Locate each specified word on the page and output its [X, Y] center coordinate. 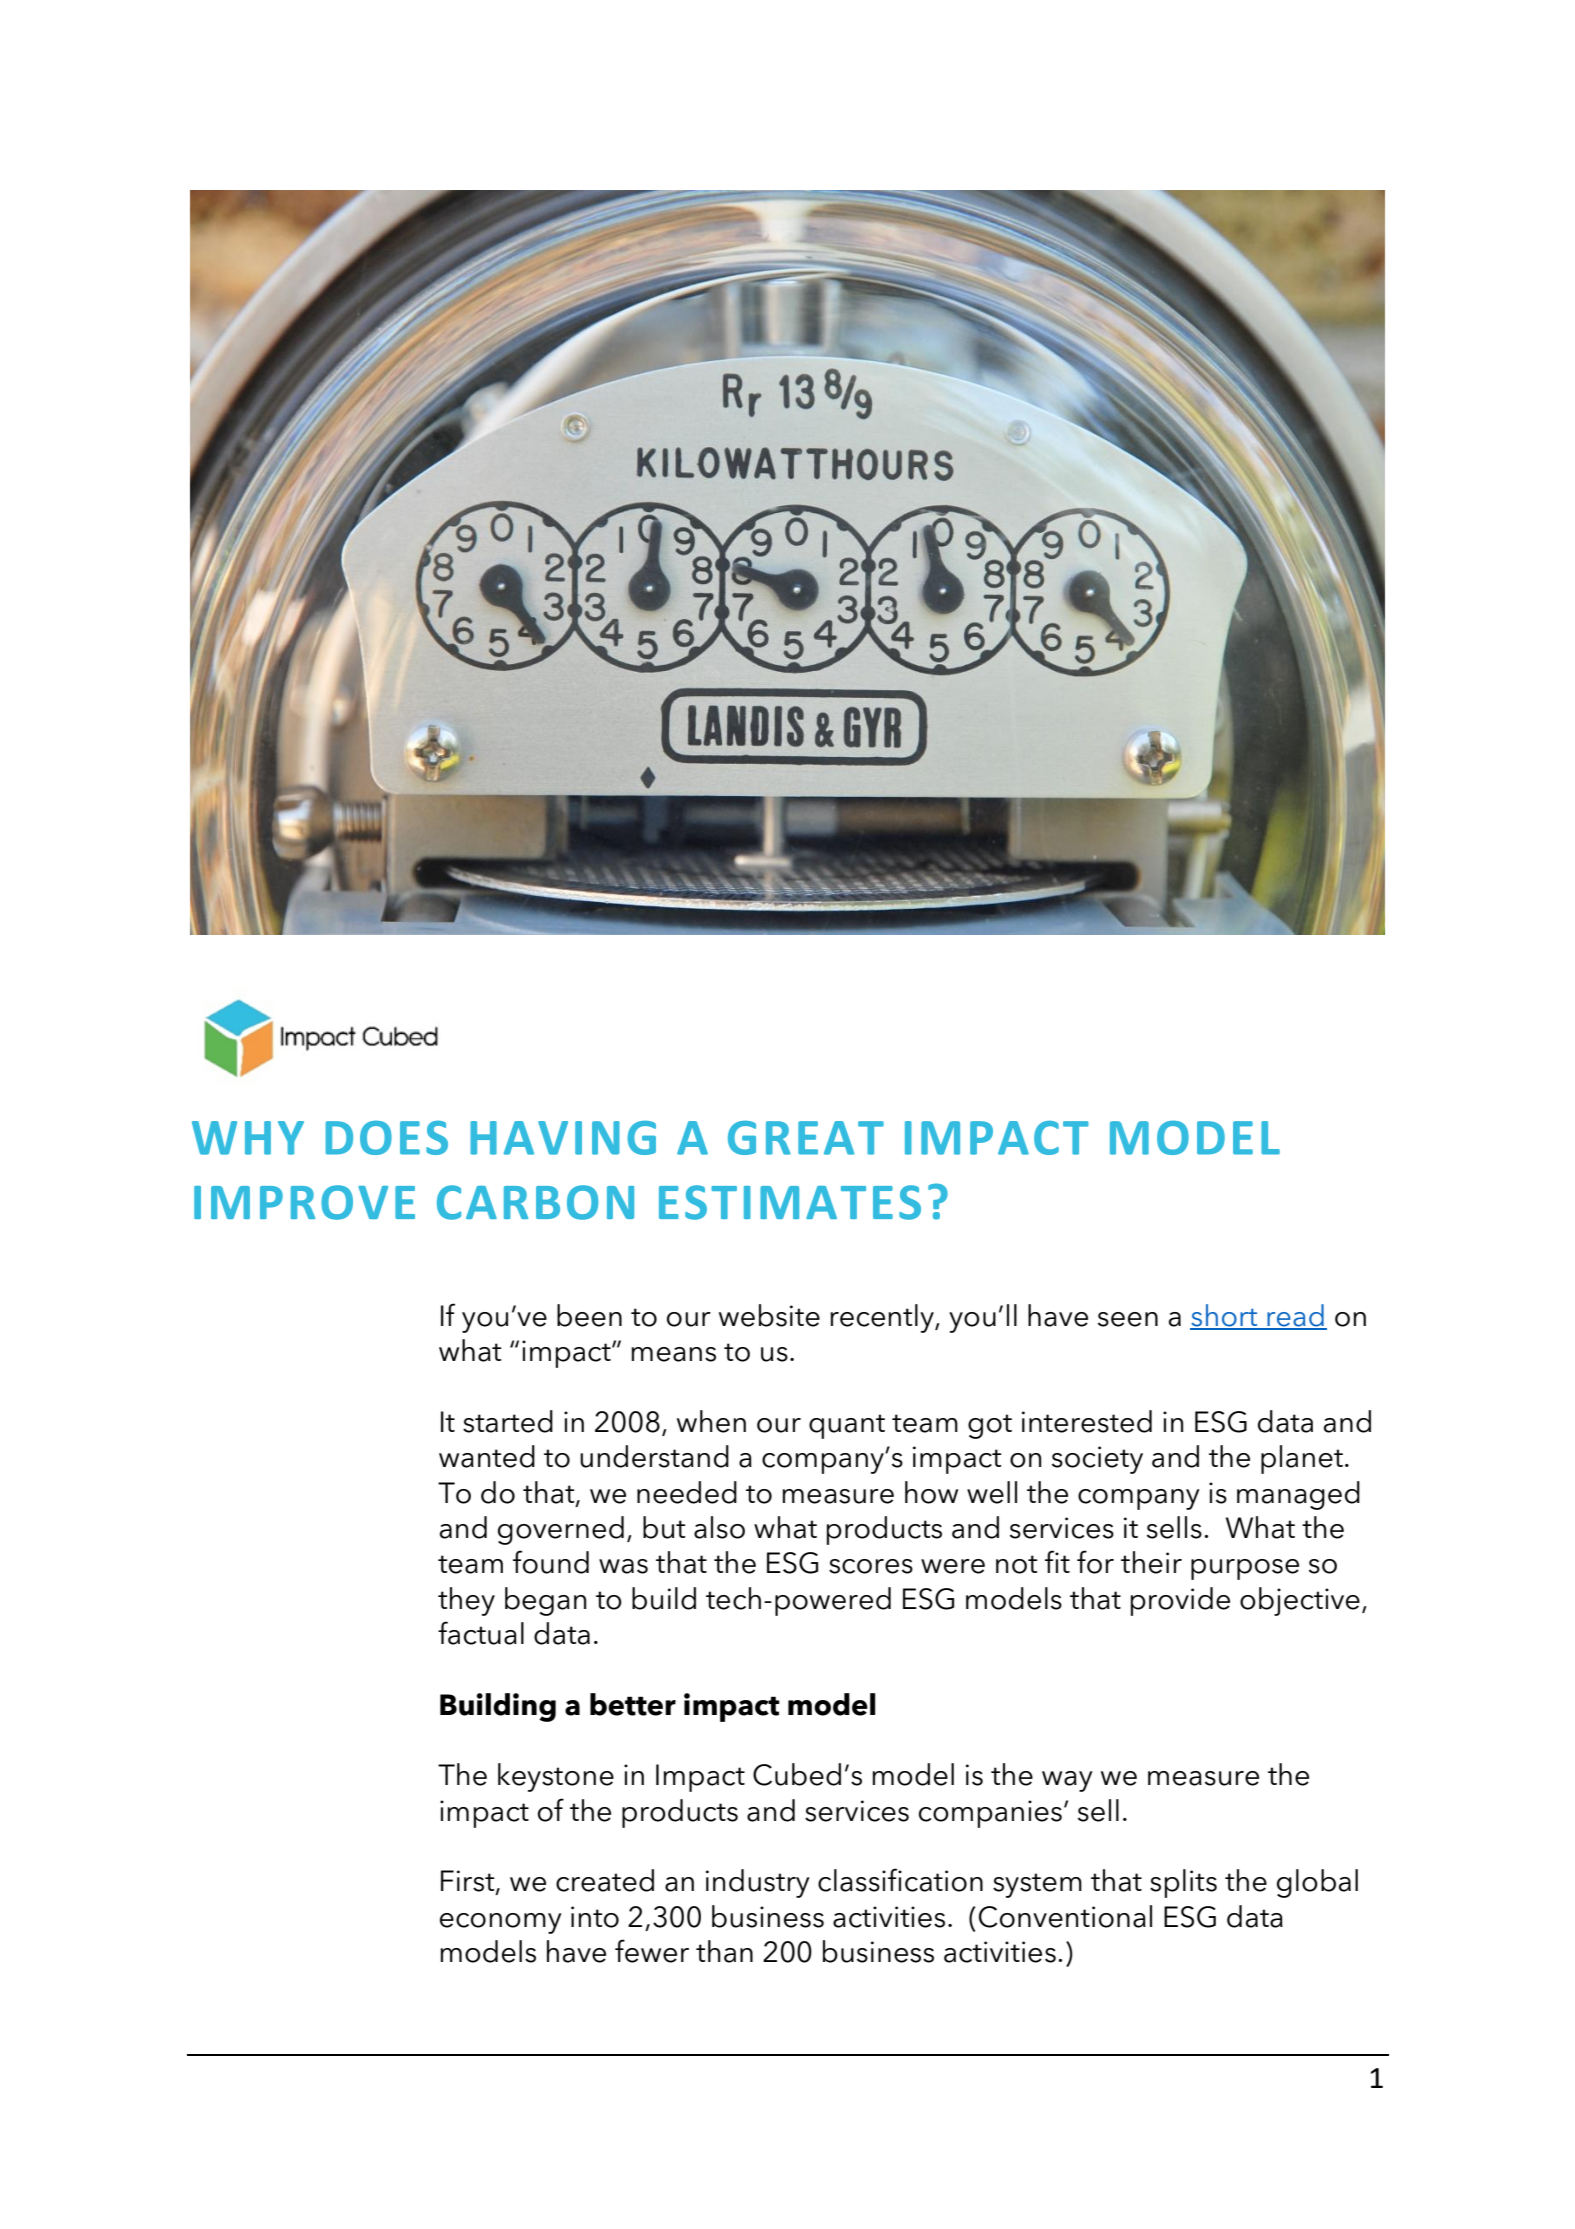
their [1151, 1562]
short [1225, 1316]
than [724, 1951]
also [719, 1527]
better [633, 1704]
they [466, 1601]
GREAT [806, 1138]
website [769, 1315]
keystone [556, 1777]
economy [501, 1923]
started [508, 1421]
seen [1128, 1319]
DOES [387, 1138]
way [1067, 1781]
